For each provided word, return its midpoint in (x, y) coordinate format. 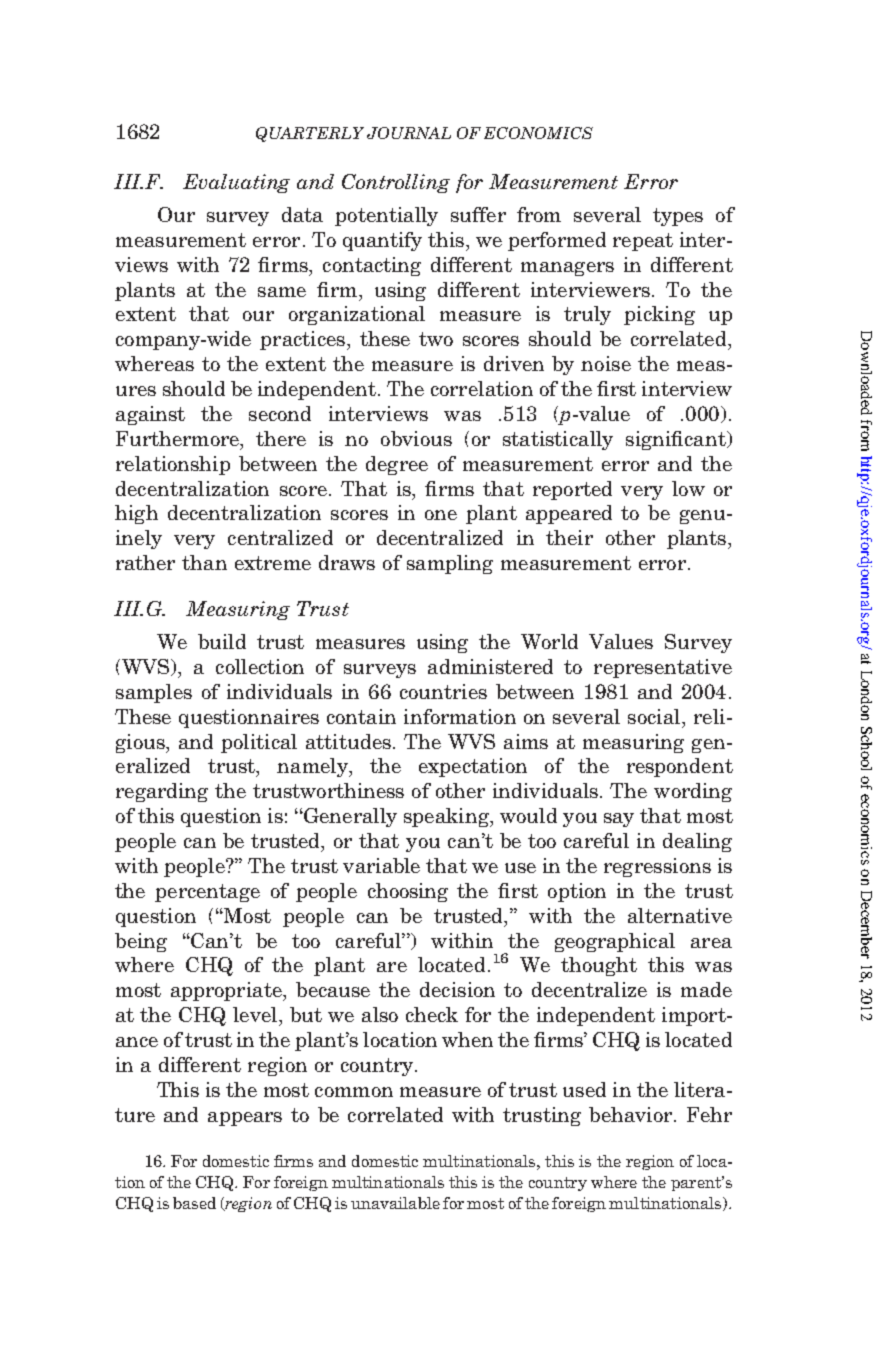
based (194, 1203)
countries (443, 691)
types (678, 217)
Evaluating (236, 183)
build (222, 641)
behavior (632, 1114)
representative (663, 668)
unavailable (395, 1203)
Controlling (396, 183)
